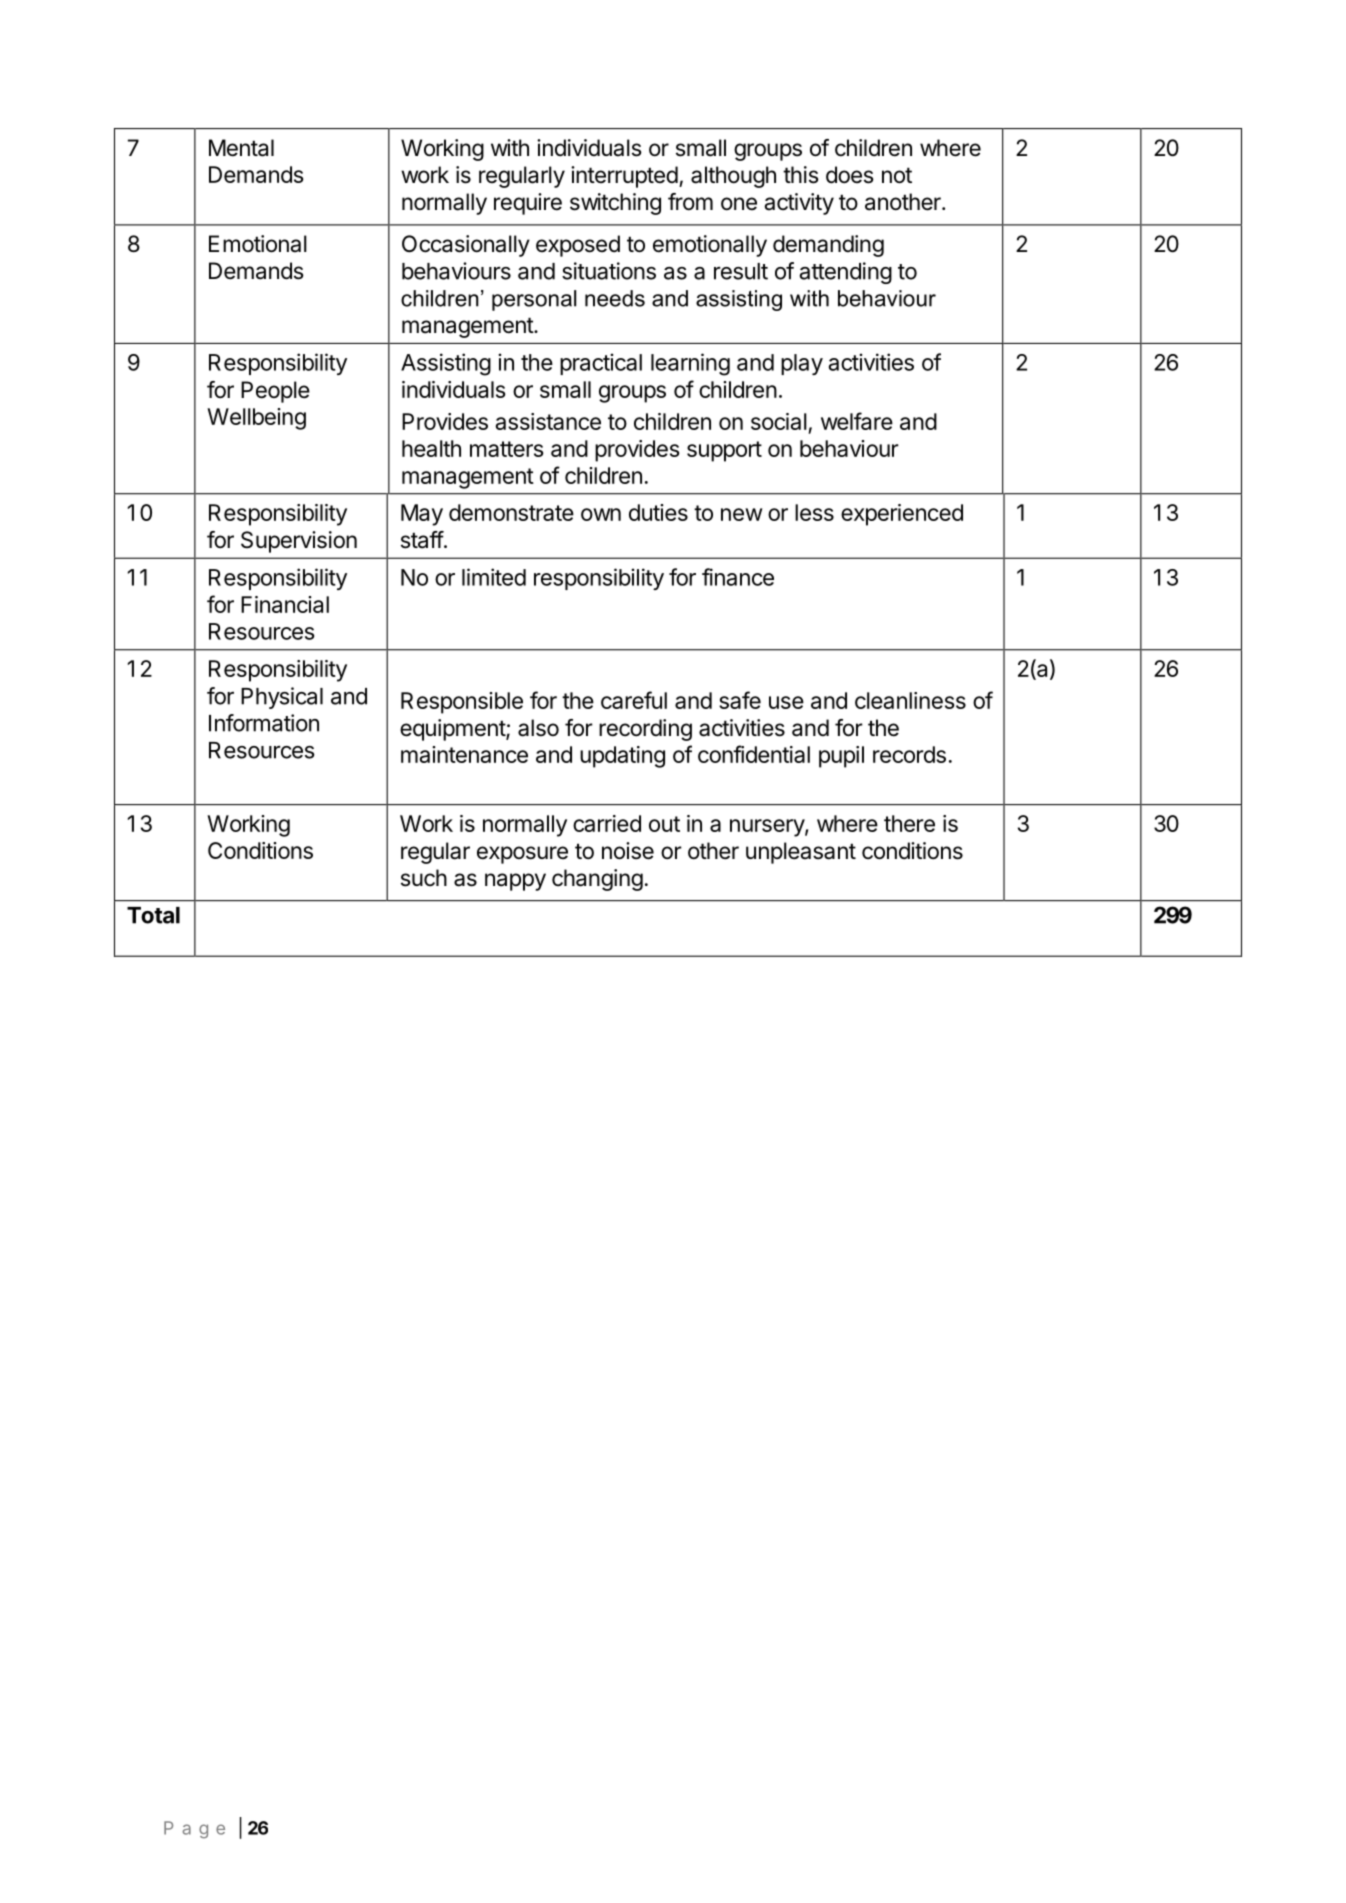 The width and height of the page is (1346, 1903). I want to click on this, so click(801, 175).
